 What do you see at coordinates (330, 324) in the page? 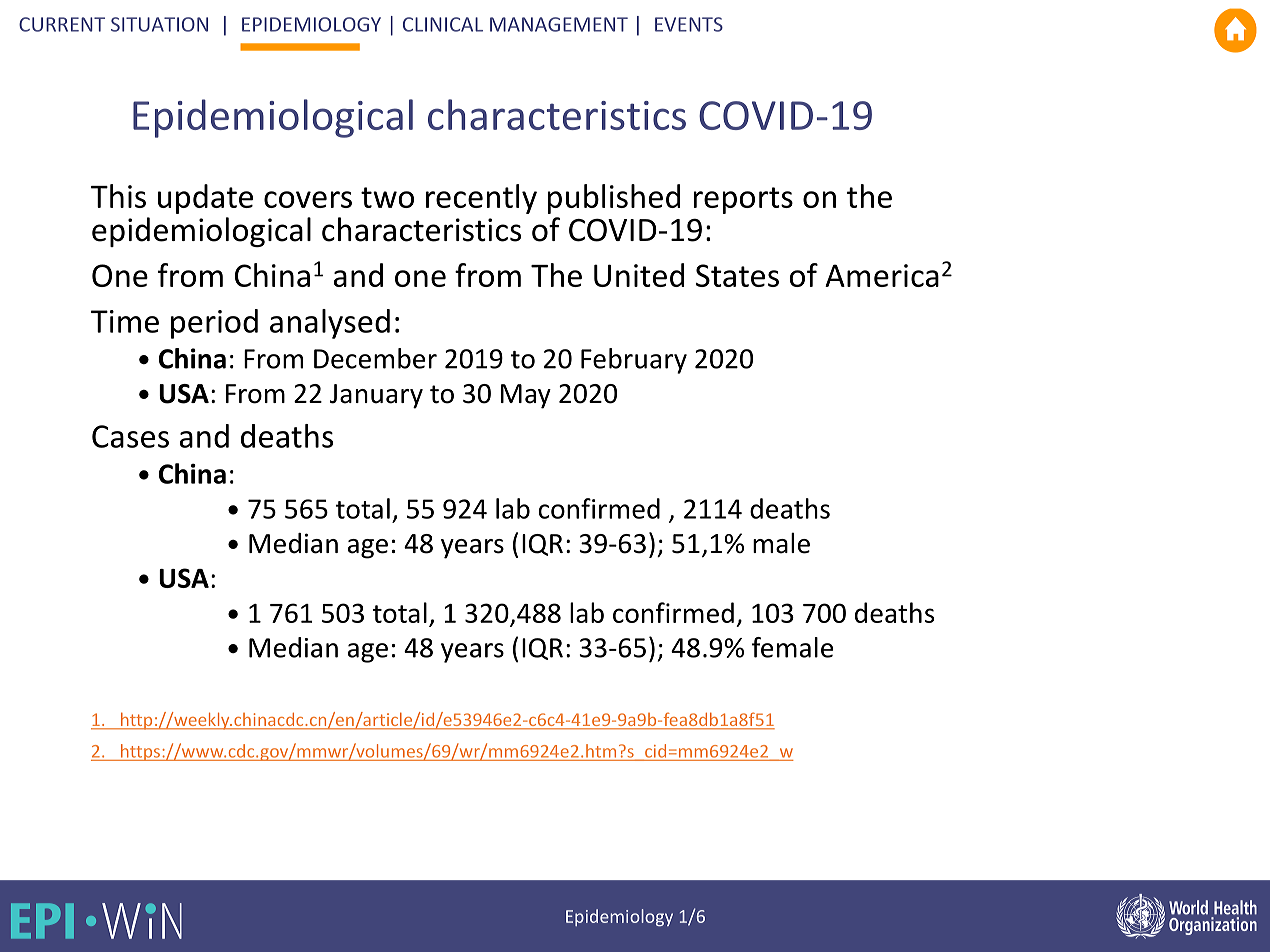
I see `analysed` at bounding box center [330, 324].
